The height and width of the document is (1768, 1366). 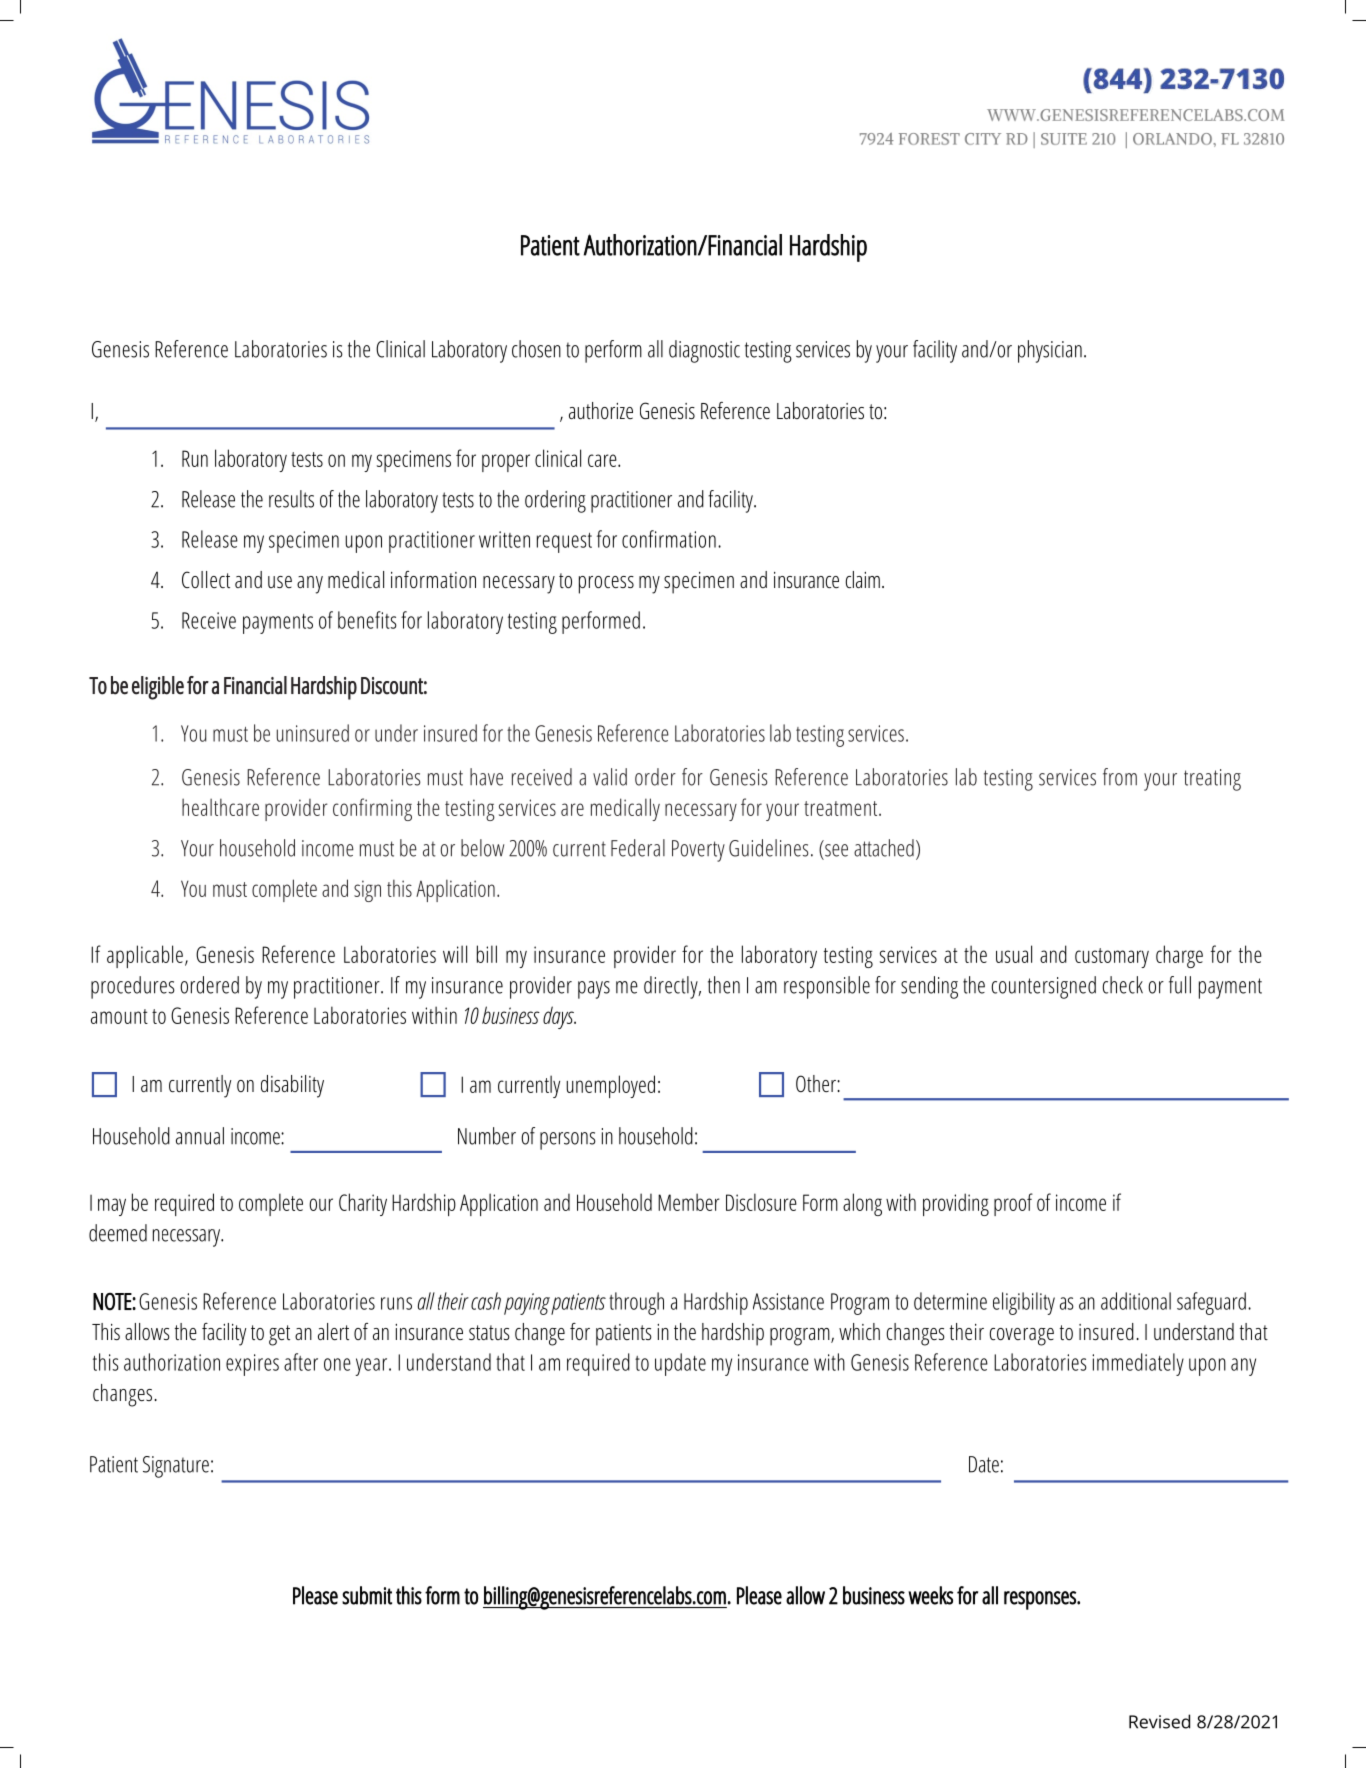 What do you see at coordinates (1159, 1721) in the document?
I see `Revised` at bounding box center [1159, 1721].
